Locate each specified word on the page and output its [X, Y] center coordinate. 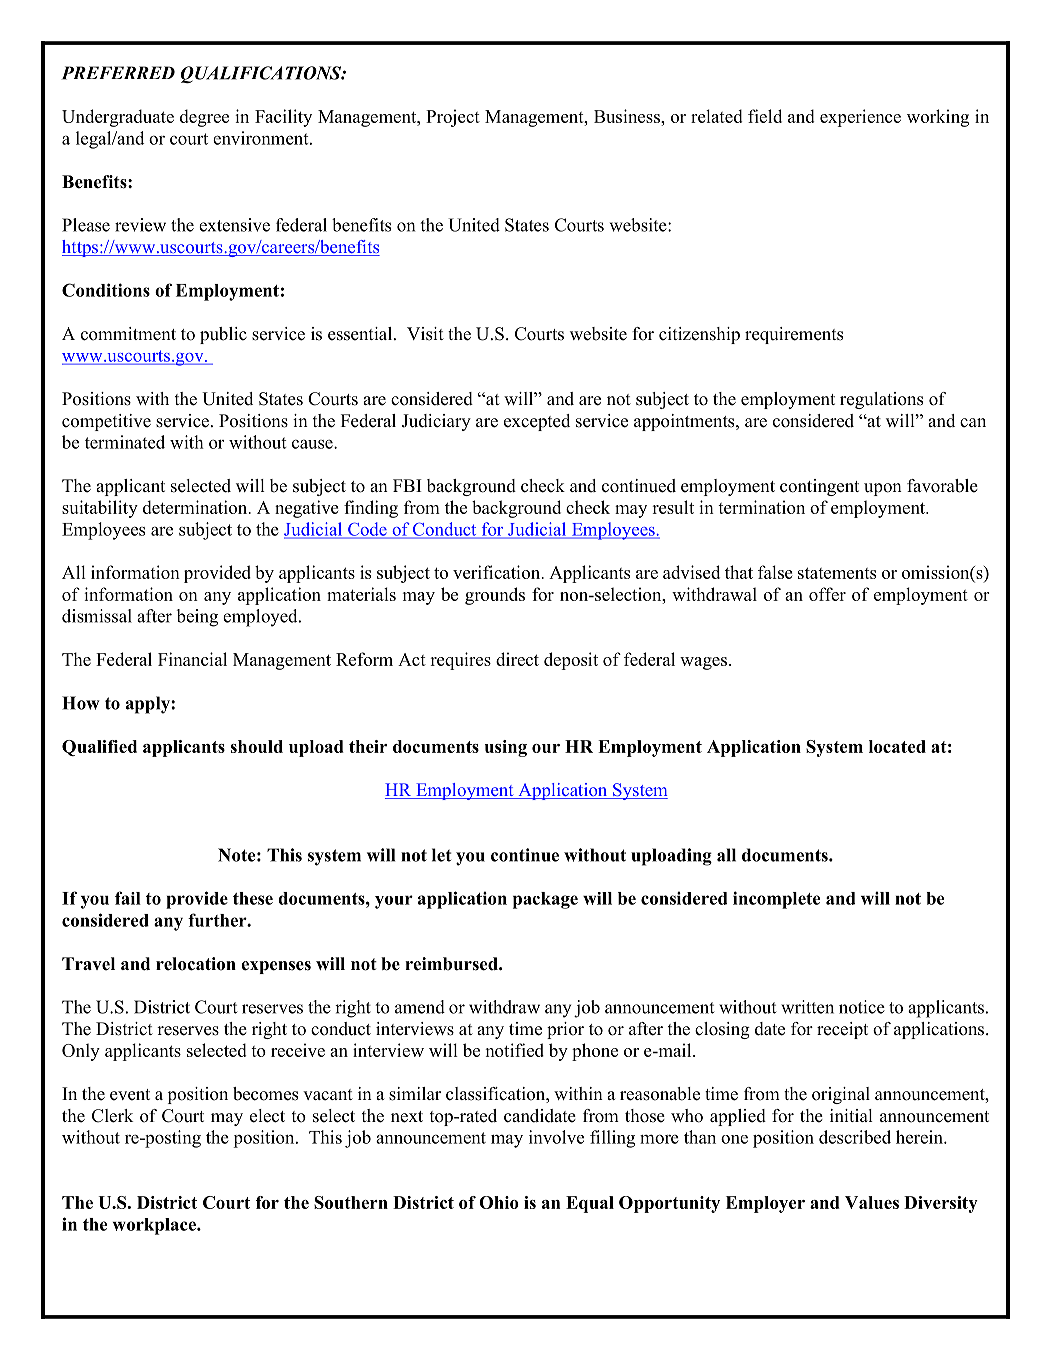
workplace [155, 1226]
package [545, 900]
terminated [125, 442]
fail [128, 898]
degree [204, 118]
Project [453, 118]
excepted [537, 422]
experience [860, 118]
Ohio [499, 1202]
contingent [819, 487]
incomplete [776, 900]
